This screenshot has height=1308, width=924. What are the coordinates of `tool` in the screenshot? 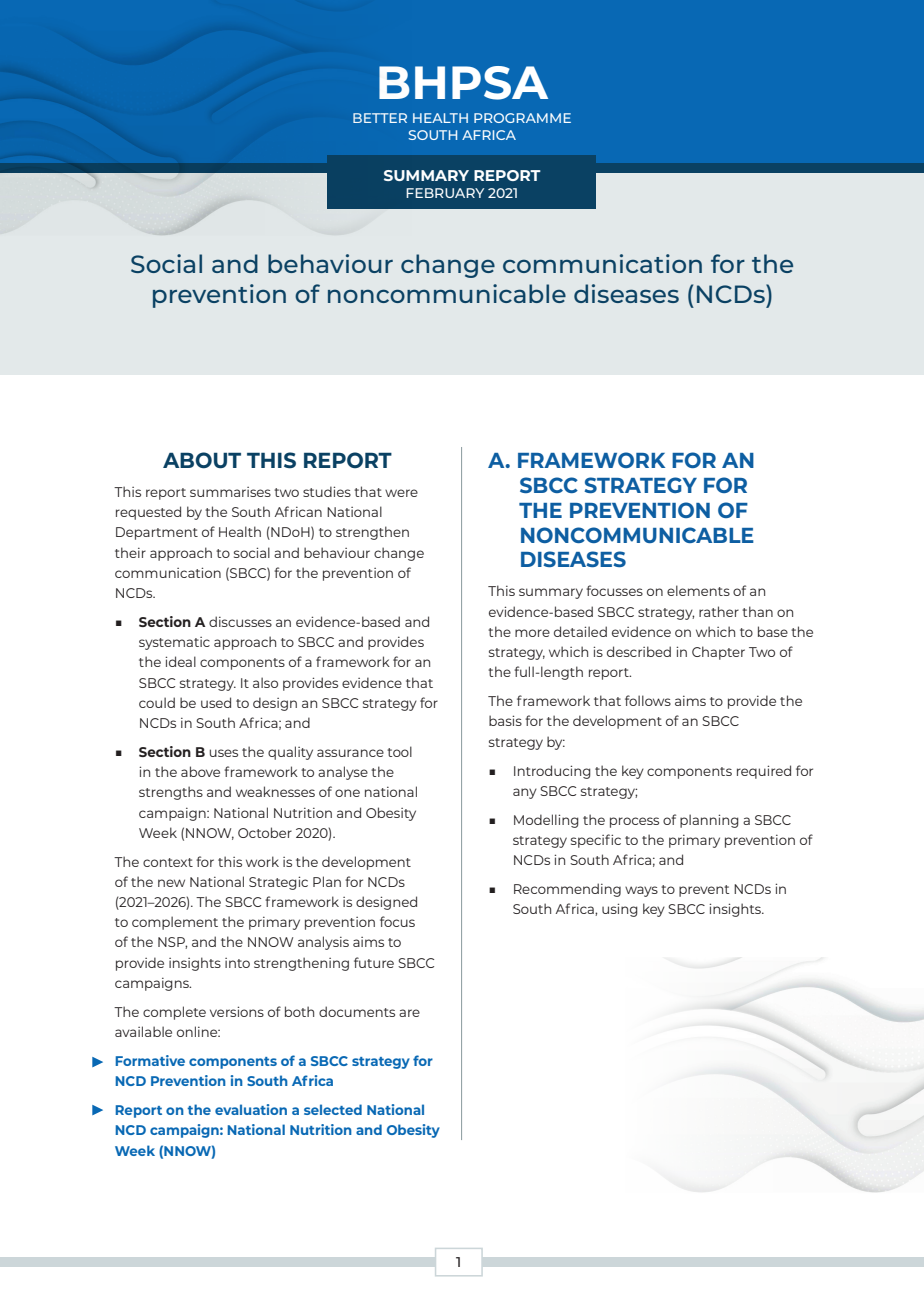 It's located at (399, 751).
